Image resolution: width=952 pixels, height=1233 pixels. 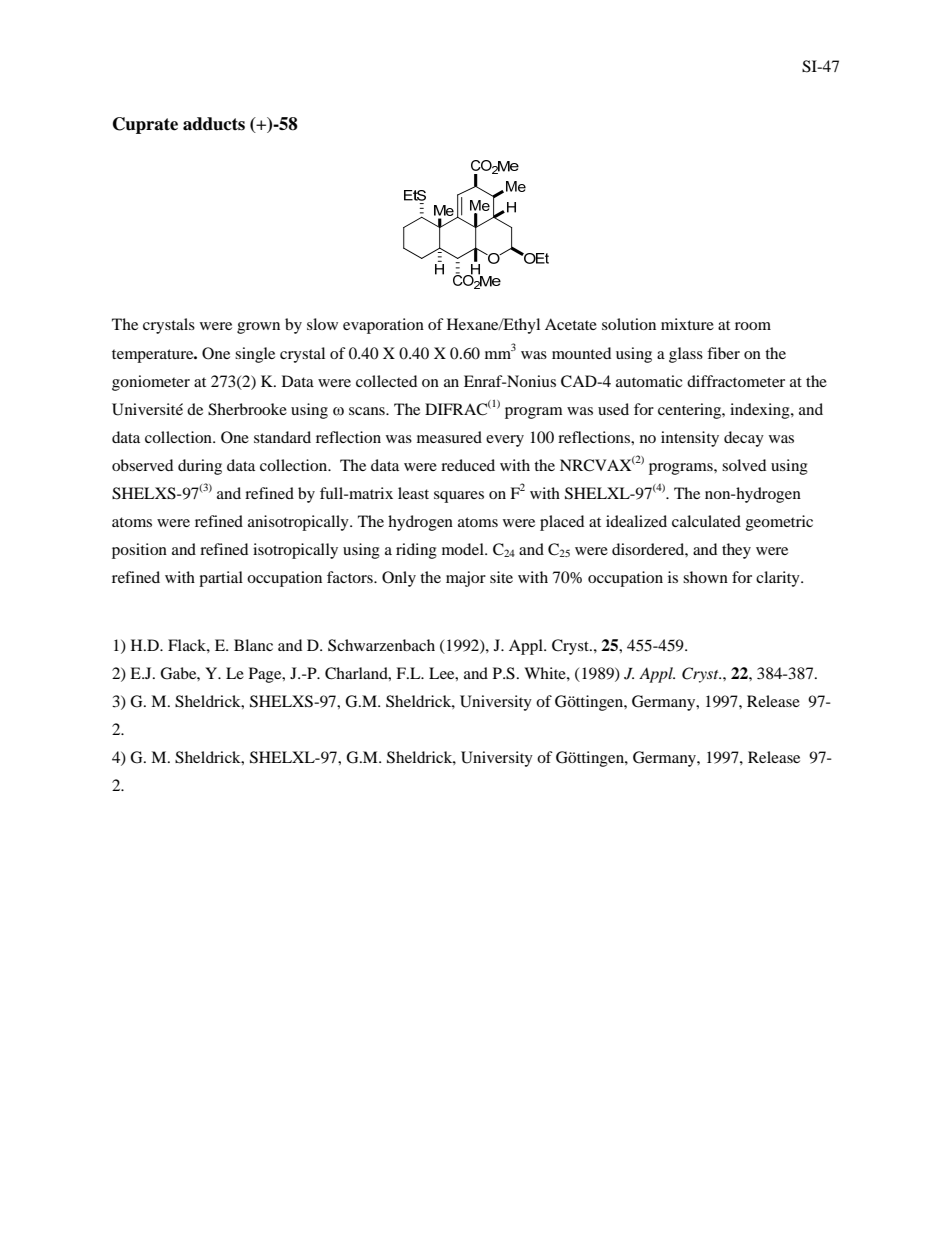 I want to click on Blanc, so click(x=253, y=645).
